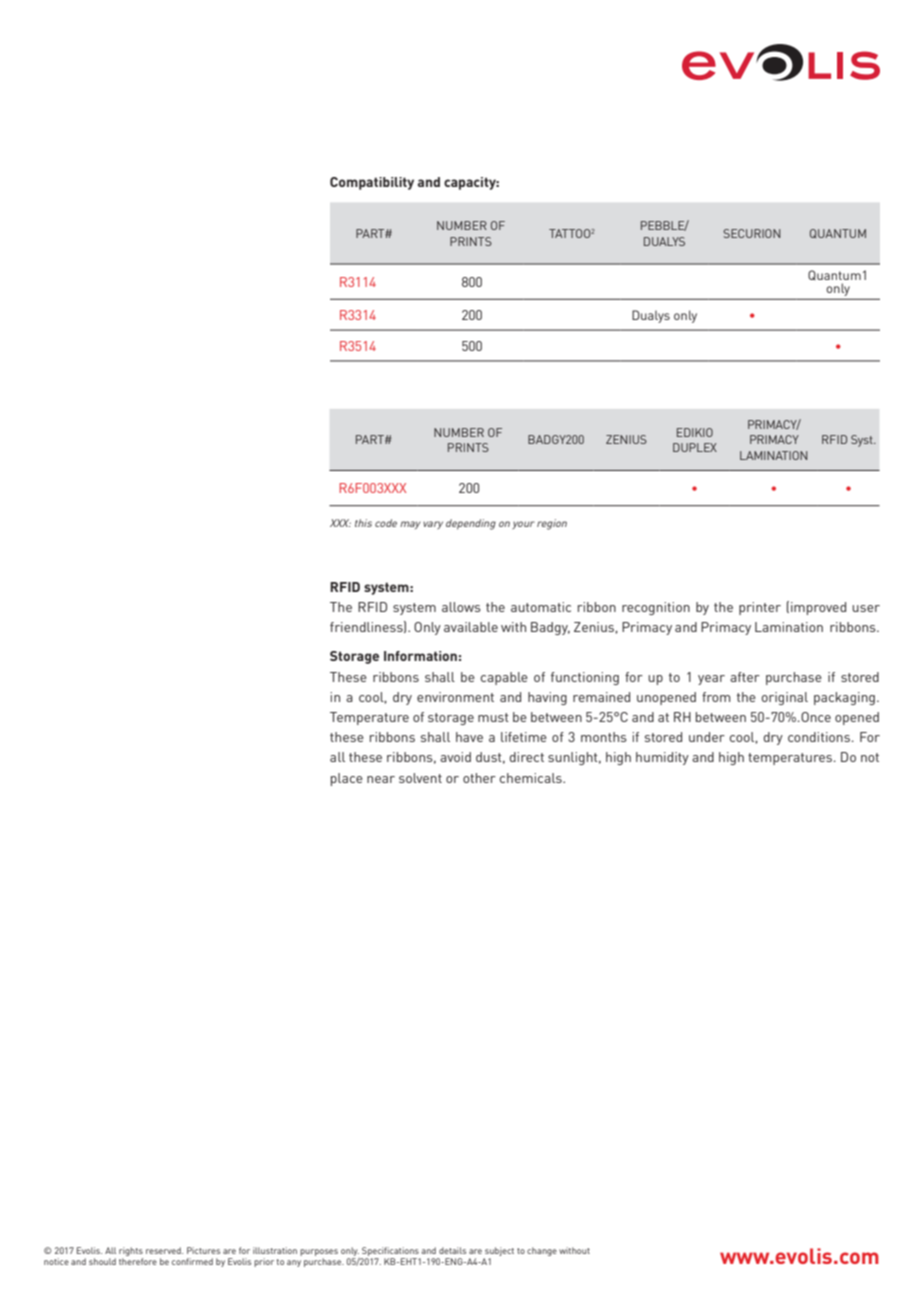 This page has height=1308, width=924. I want to click on printer, so click(760, 608).
